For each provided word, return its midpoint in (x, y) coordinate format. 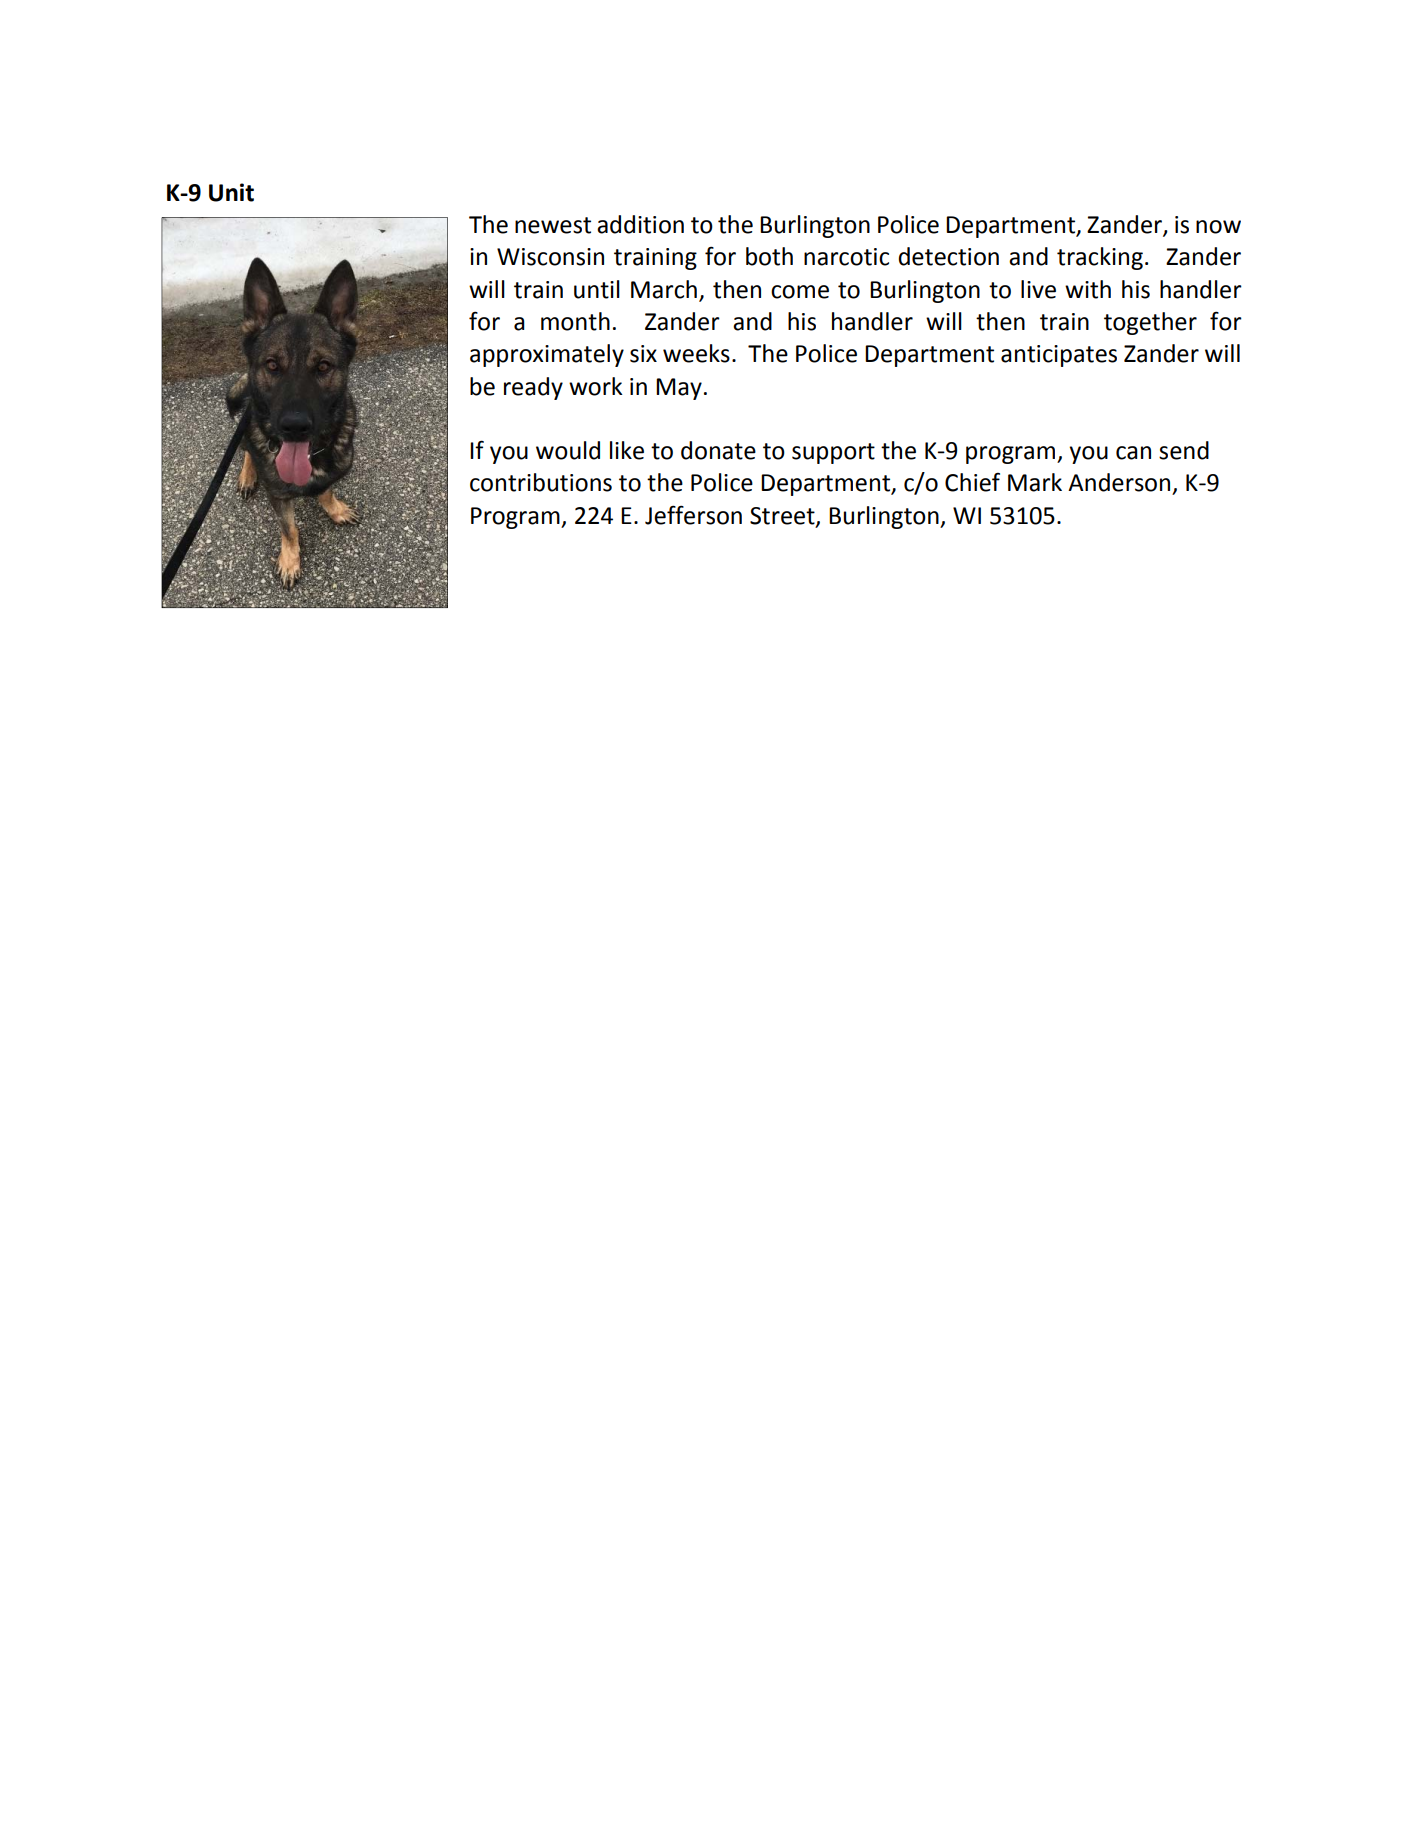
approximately (547, 355)
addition (640, 224)
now (1218, 227)
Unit (231, 192)
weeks (696, 353)
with (1088, 289)
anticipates (1059, 356)
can (1133, 453)
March (664, 289)
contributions (541, 482)
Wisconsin (550, 257)
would (568, 450)
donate (718, 450)
